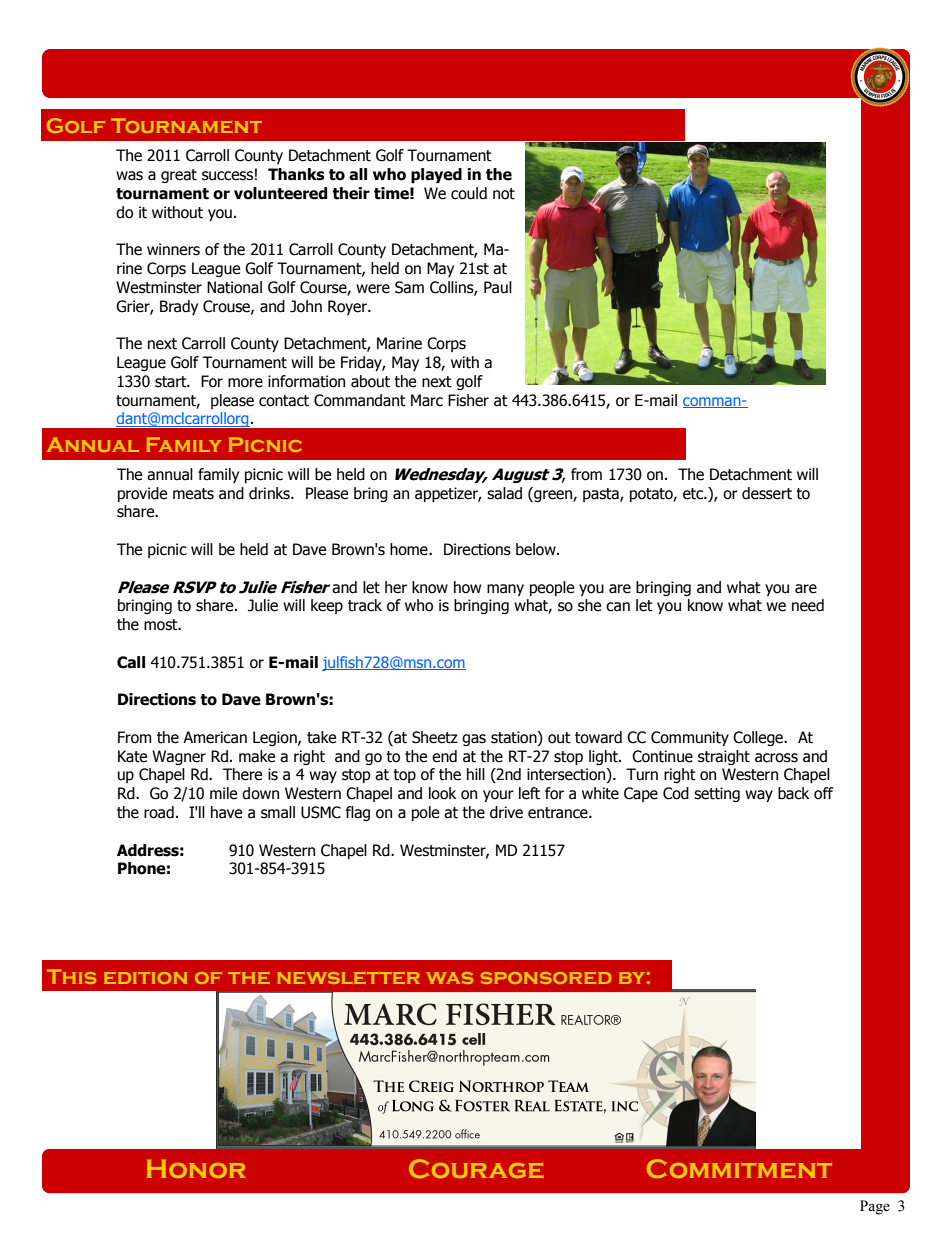 The width and height of the page is (952, 1233). What do you see at coordinates (739, 1168) in the page?
I see `Commitment` at bounding box center [739, 1168].
